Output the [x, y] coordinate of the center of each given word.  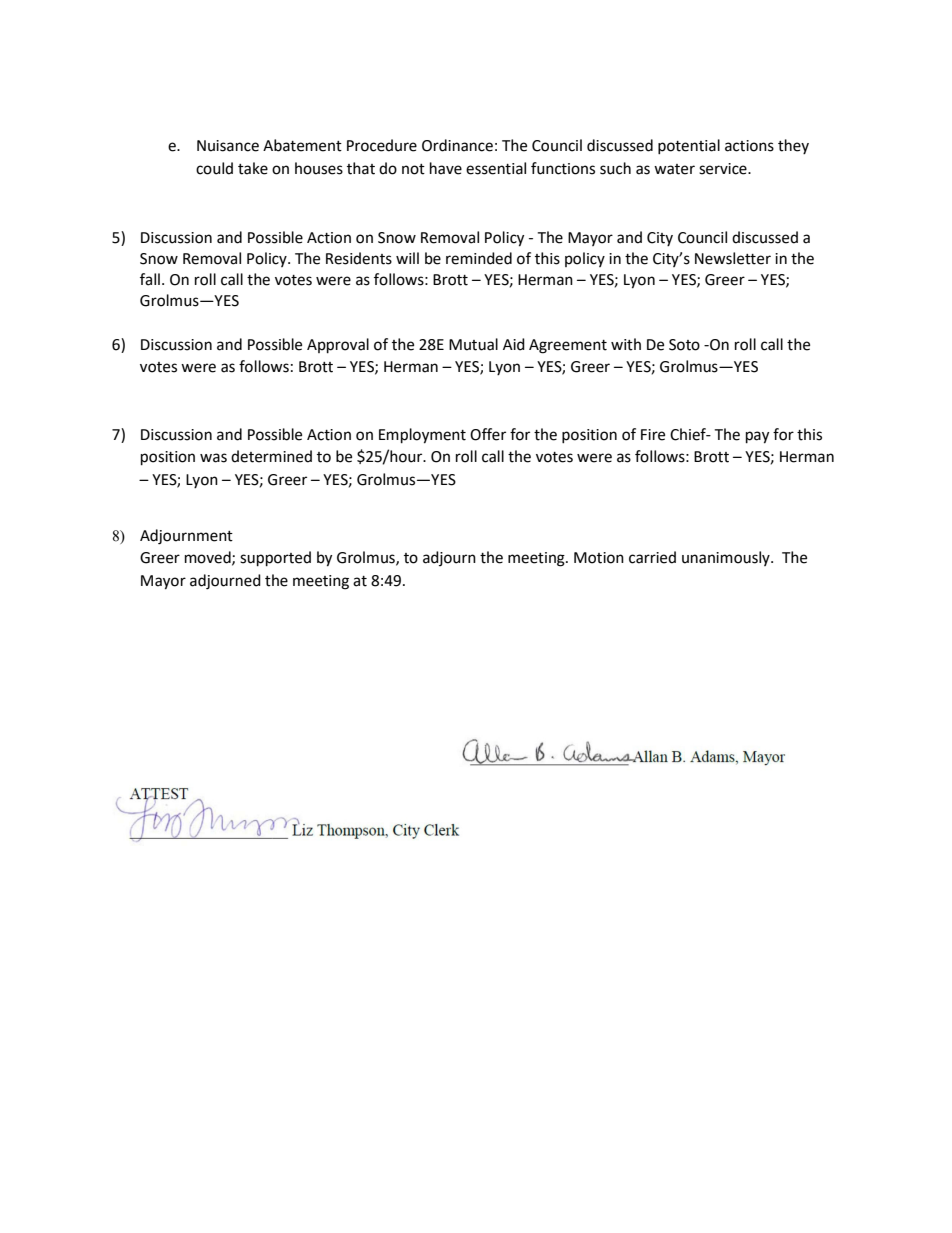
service [724, 169]
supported [275, 559]
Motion [599, 558]
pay [757, 437]
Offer [488, 434]
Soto [684, 345]
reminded [479, 258]
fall [150, 279]
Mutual [473, 344]
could [214, 168]
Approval [338, 346]
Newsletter [733, 258]
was [213, 458]
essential [496, 168]
